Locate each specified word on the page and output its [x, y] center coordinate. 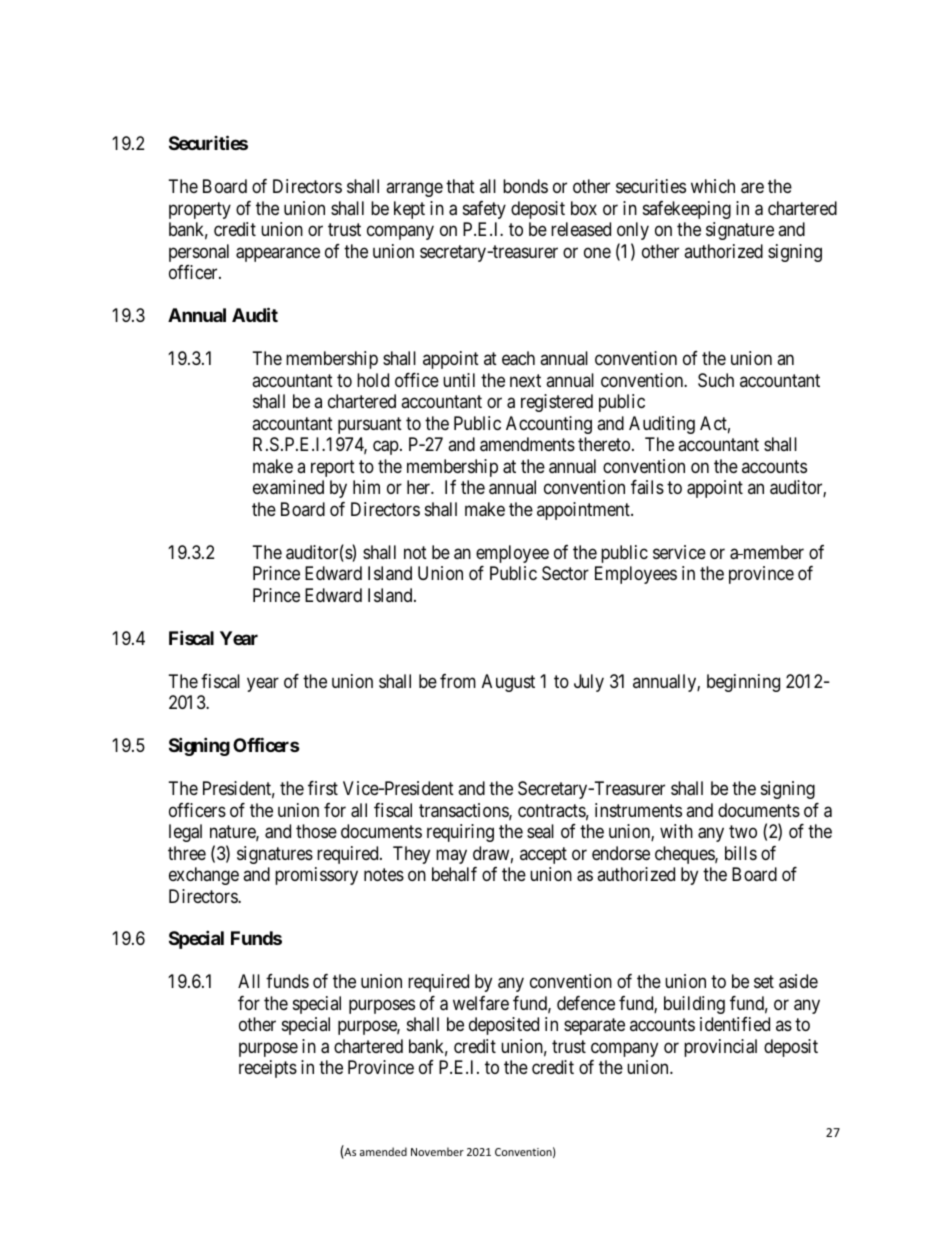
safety [484, 210]
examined [288, 487]
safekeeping [687, 210]
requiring [460, 833]
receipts [268, 1069]
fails [647, 487]
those [316, 831]
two [743, 831]
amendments [527, 444]
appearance [278, 254]
